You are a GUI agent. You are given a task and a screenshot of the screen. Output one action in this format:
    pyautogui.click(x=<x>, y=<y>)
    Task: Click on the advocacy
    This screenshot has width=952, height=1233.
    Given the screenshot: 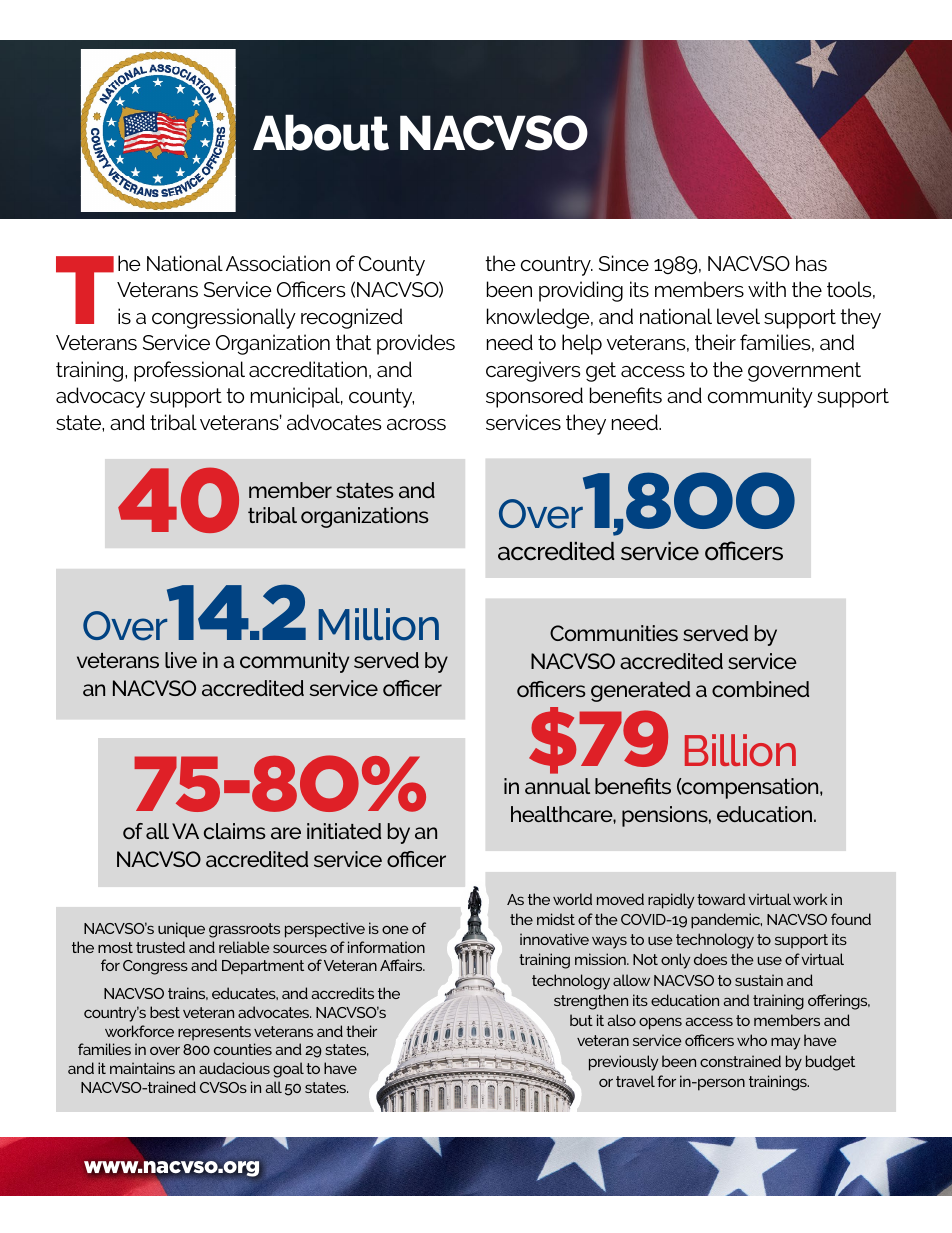 What is the action you would take?
    pyautogui.click(x=100, y=397)
